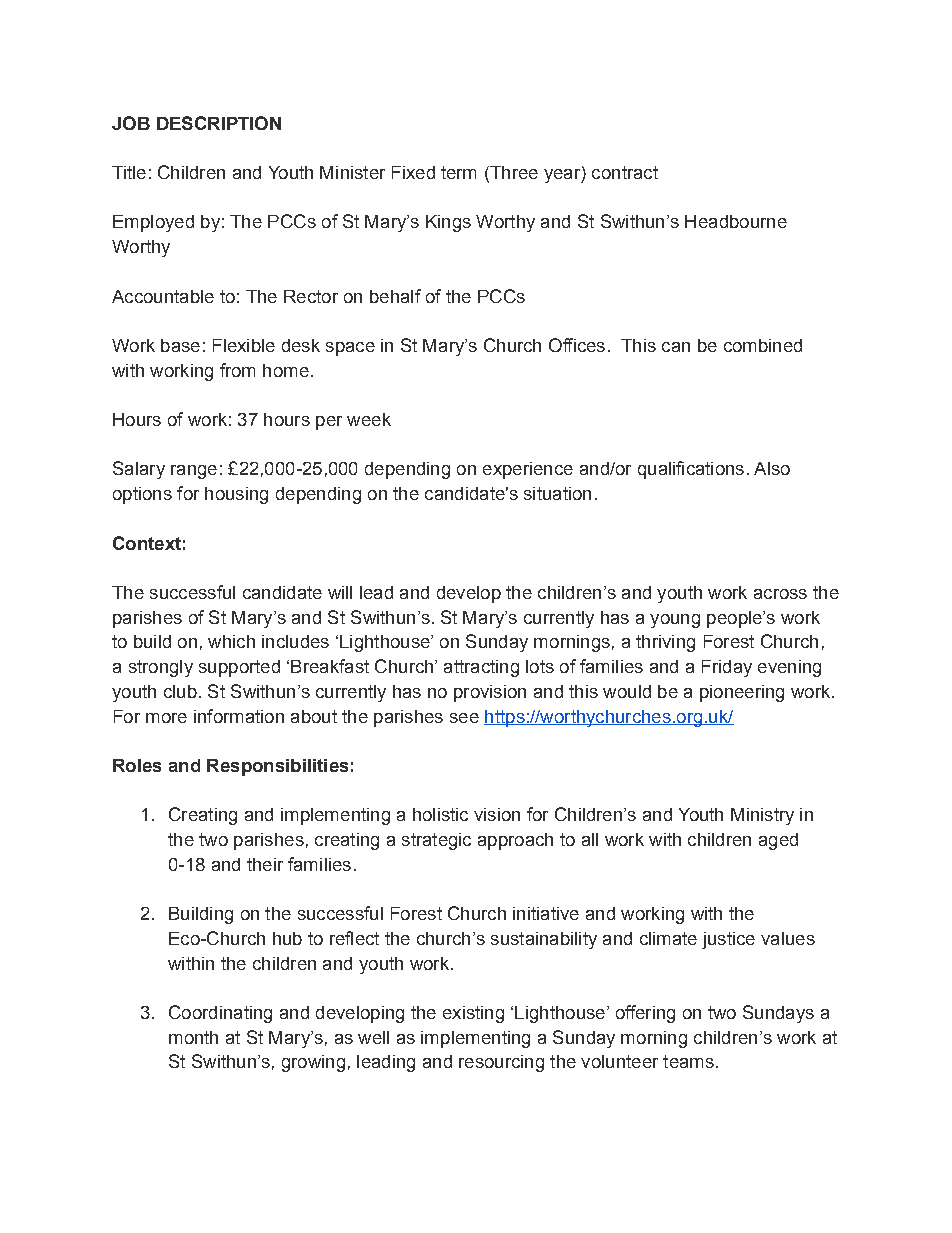  What do you see at coordinates (625, 172) in the screenshot?
I see `contract` at bounding box center [625, 172].
